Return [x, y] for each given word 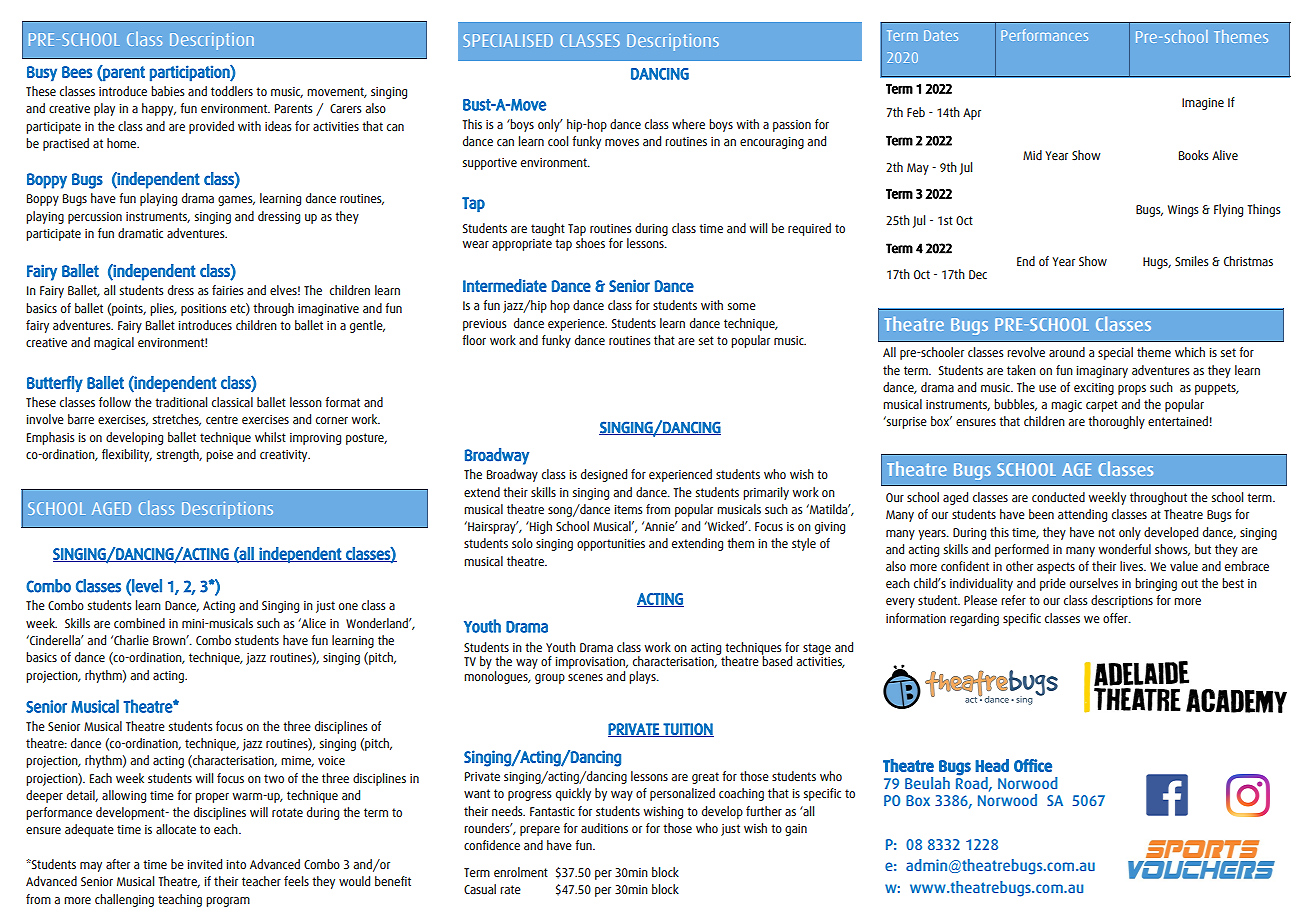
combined [139, 623]
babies [167, 91]
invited [205, 864]
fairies [227, 290]
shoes [590, 242]
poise [219, 456]
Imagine [1203, 104]
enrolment [521, 872]
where [688, 124]
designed [604, 475]
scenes [585, 677]
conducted [1058, 497]
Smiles [1191, 261]
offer [1116, 618]
